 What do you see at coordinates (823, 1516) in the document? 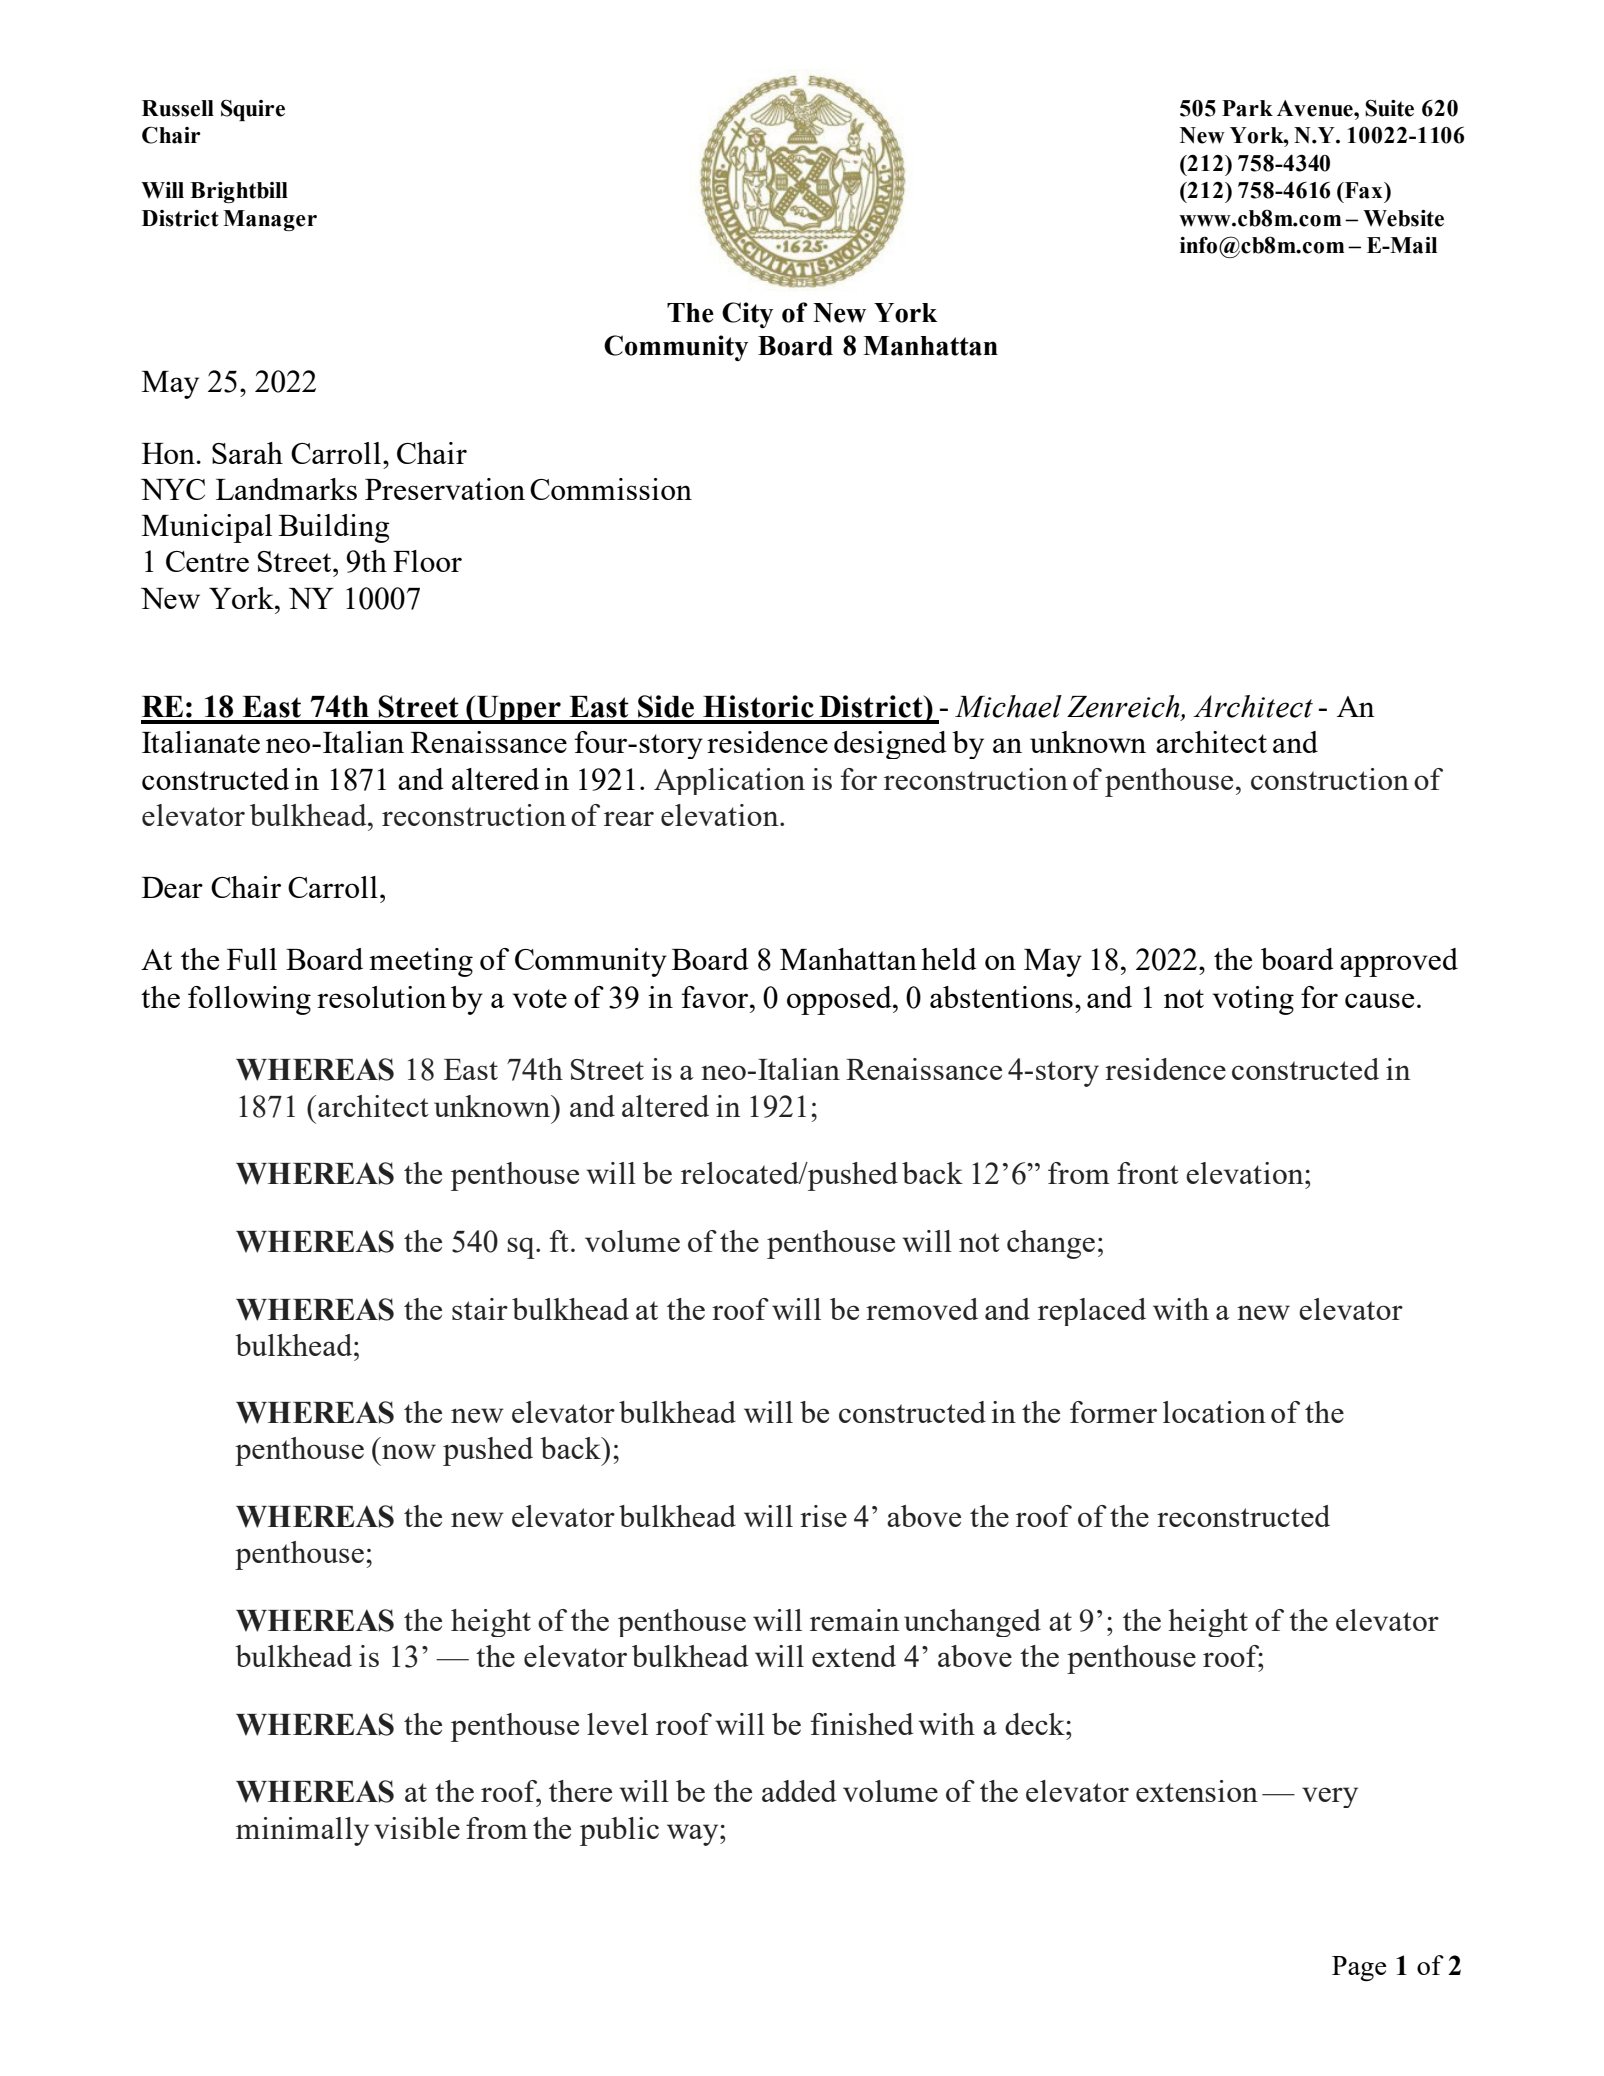
I see `rise` at bounding box center [823, 1516].
